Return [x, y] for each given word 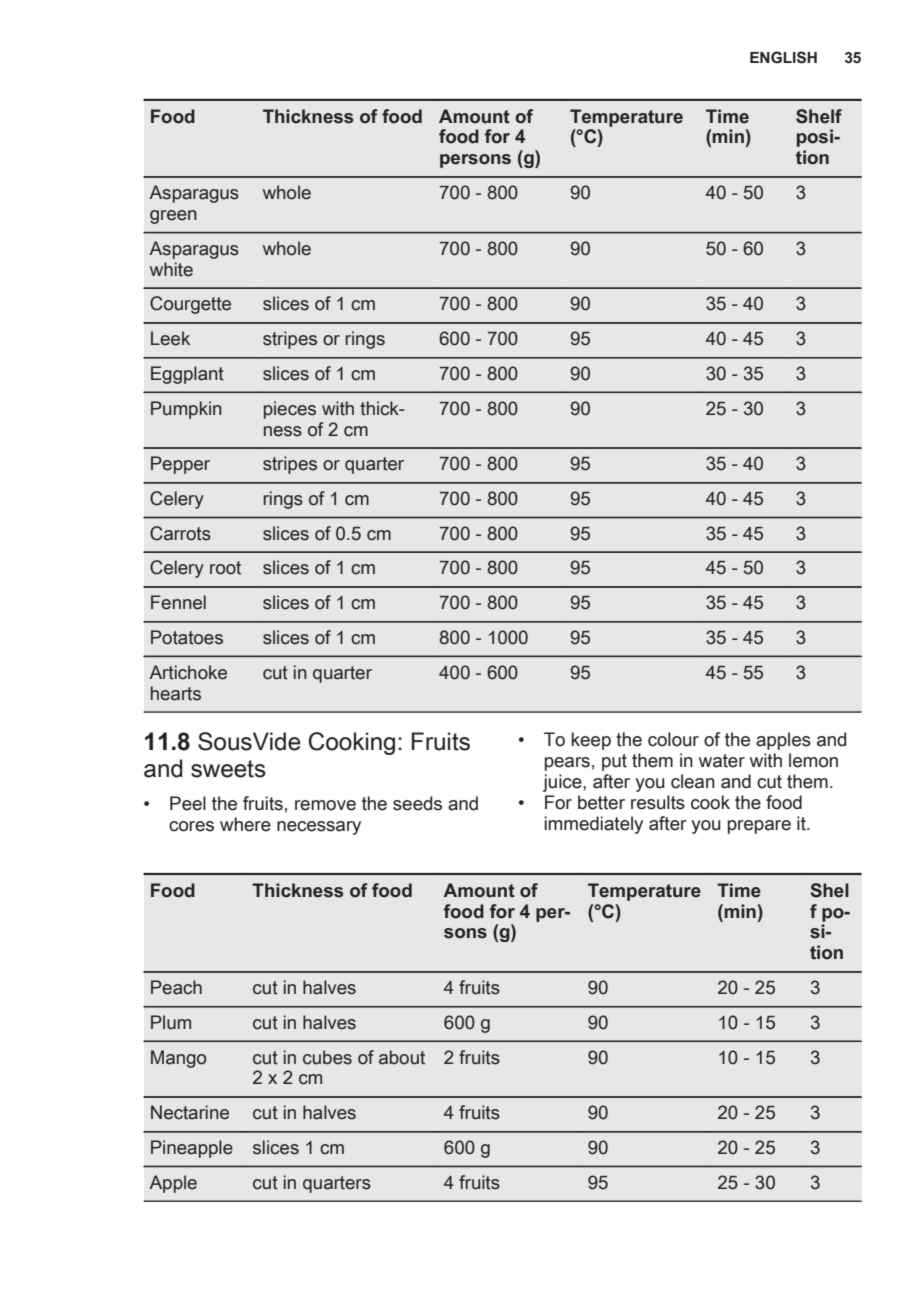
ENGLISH [783, 57]
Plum [171, 1022]
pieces [290, 410]
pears [567, 764]
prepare [759, 827]
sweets [228, 769]
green [173, 217]
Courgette [190, 305]
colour [673, 739]
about [402, 1057]
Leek [170, 338]
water [722, 761]
